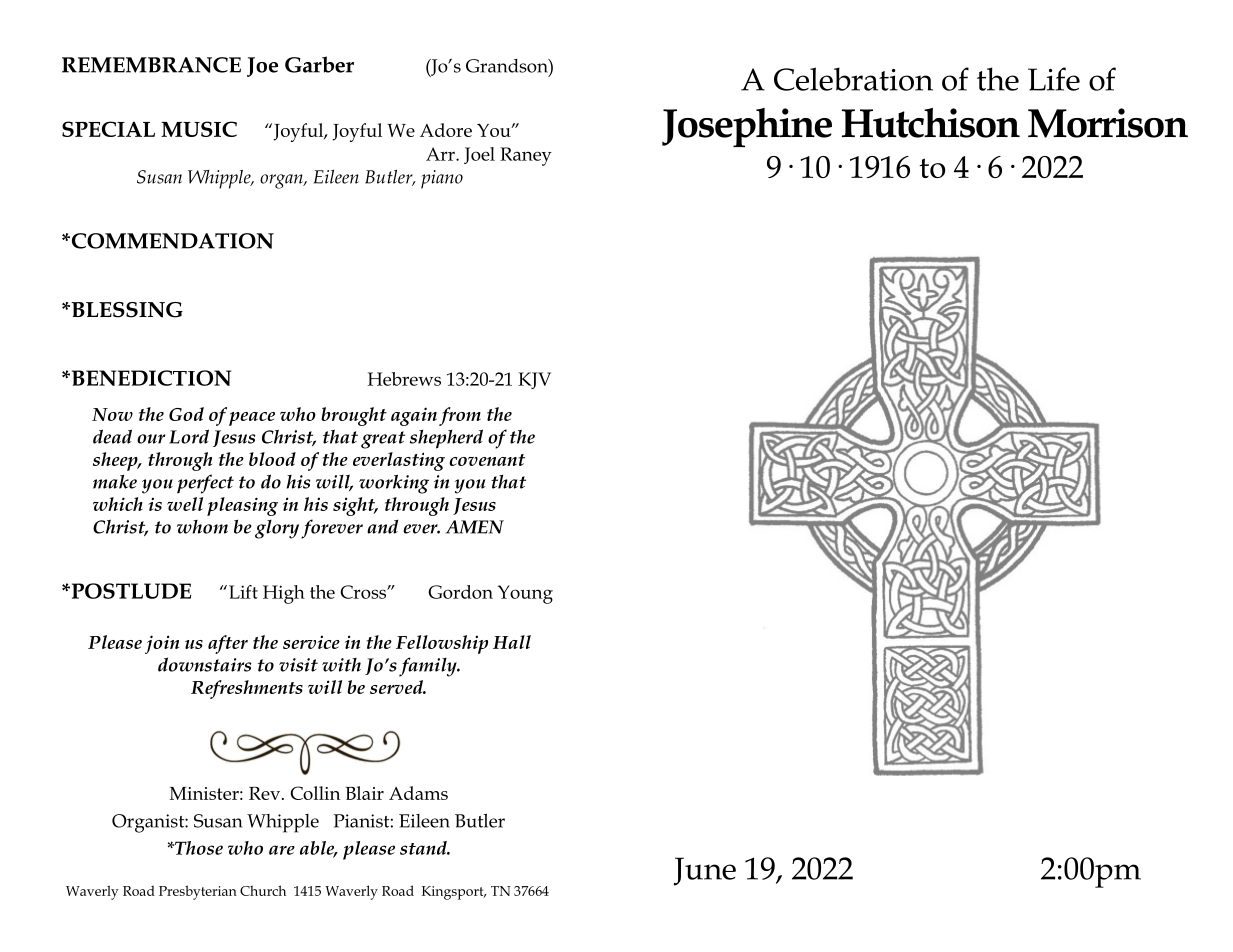 The image size is (1233, 952). I want to click on Life, so click(1054, 79).
